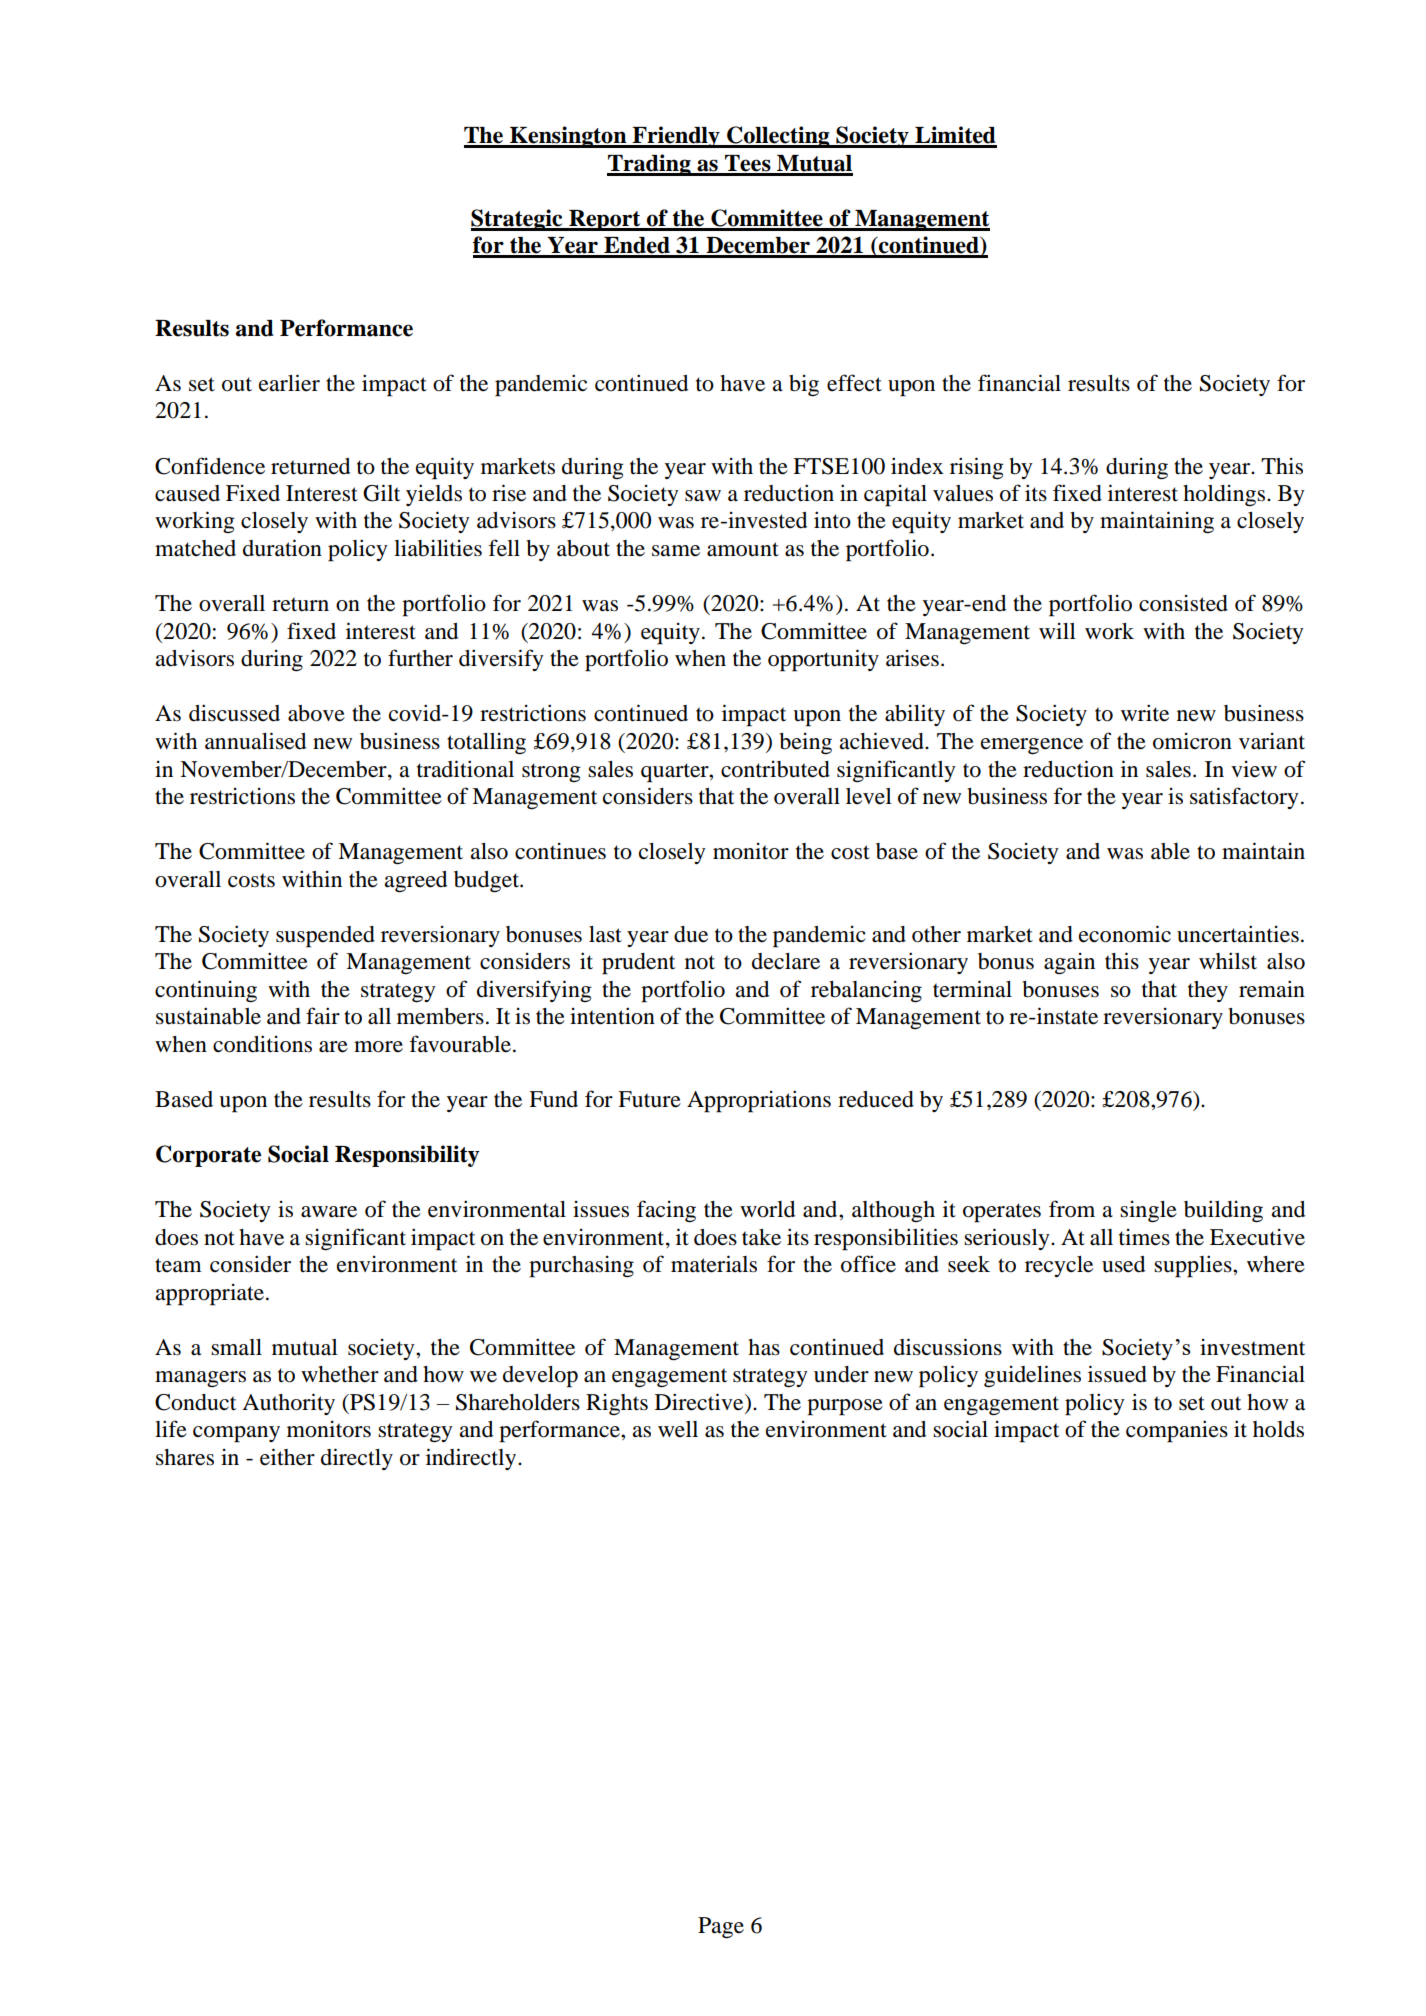 The image size is (1426, 2016). Describe the element at coordinates (650, 165) in the screenshot. I see `Trading` at that location.
